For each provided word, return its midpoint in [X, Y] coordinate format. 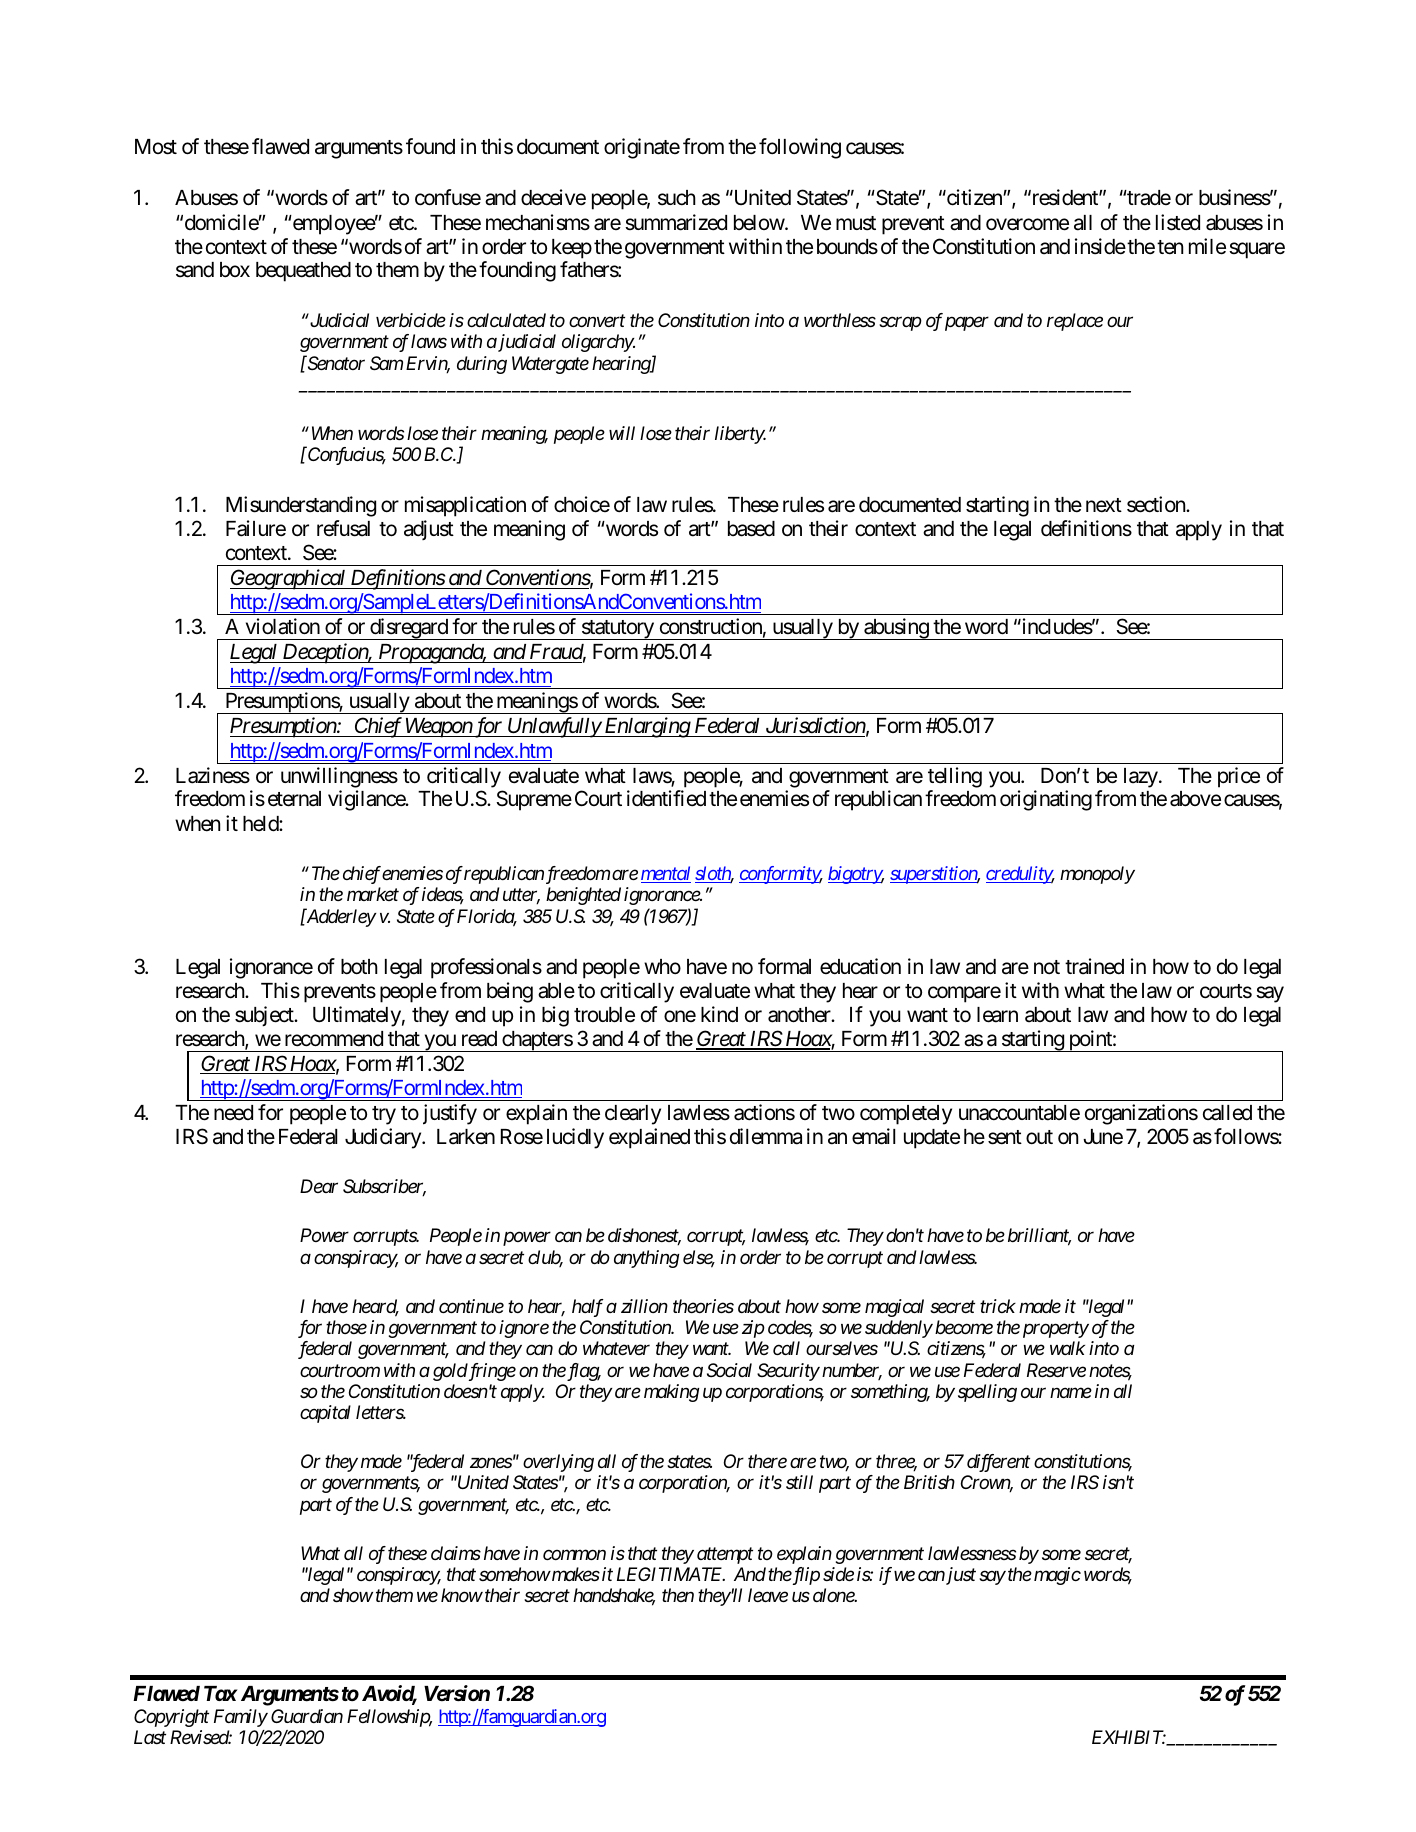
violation [283, 626]
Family [241, 1718]
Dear [319, 1186]
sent [1005, 1137]
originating [1046, 800]
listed [1178, 222]
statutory [617, 630]
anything [646, 1259]
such [677, 198]
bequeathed [303, 272]
